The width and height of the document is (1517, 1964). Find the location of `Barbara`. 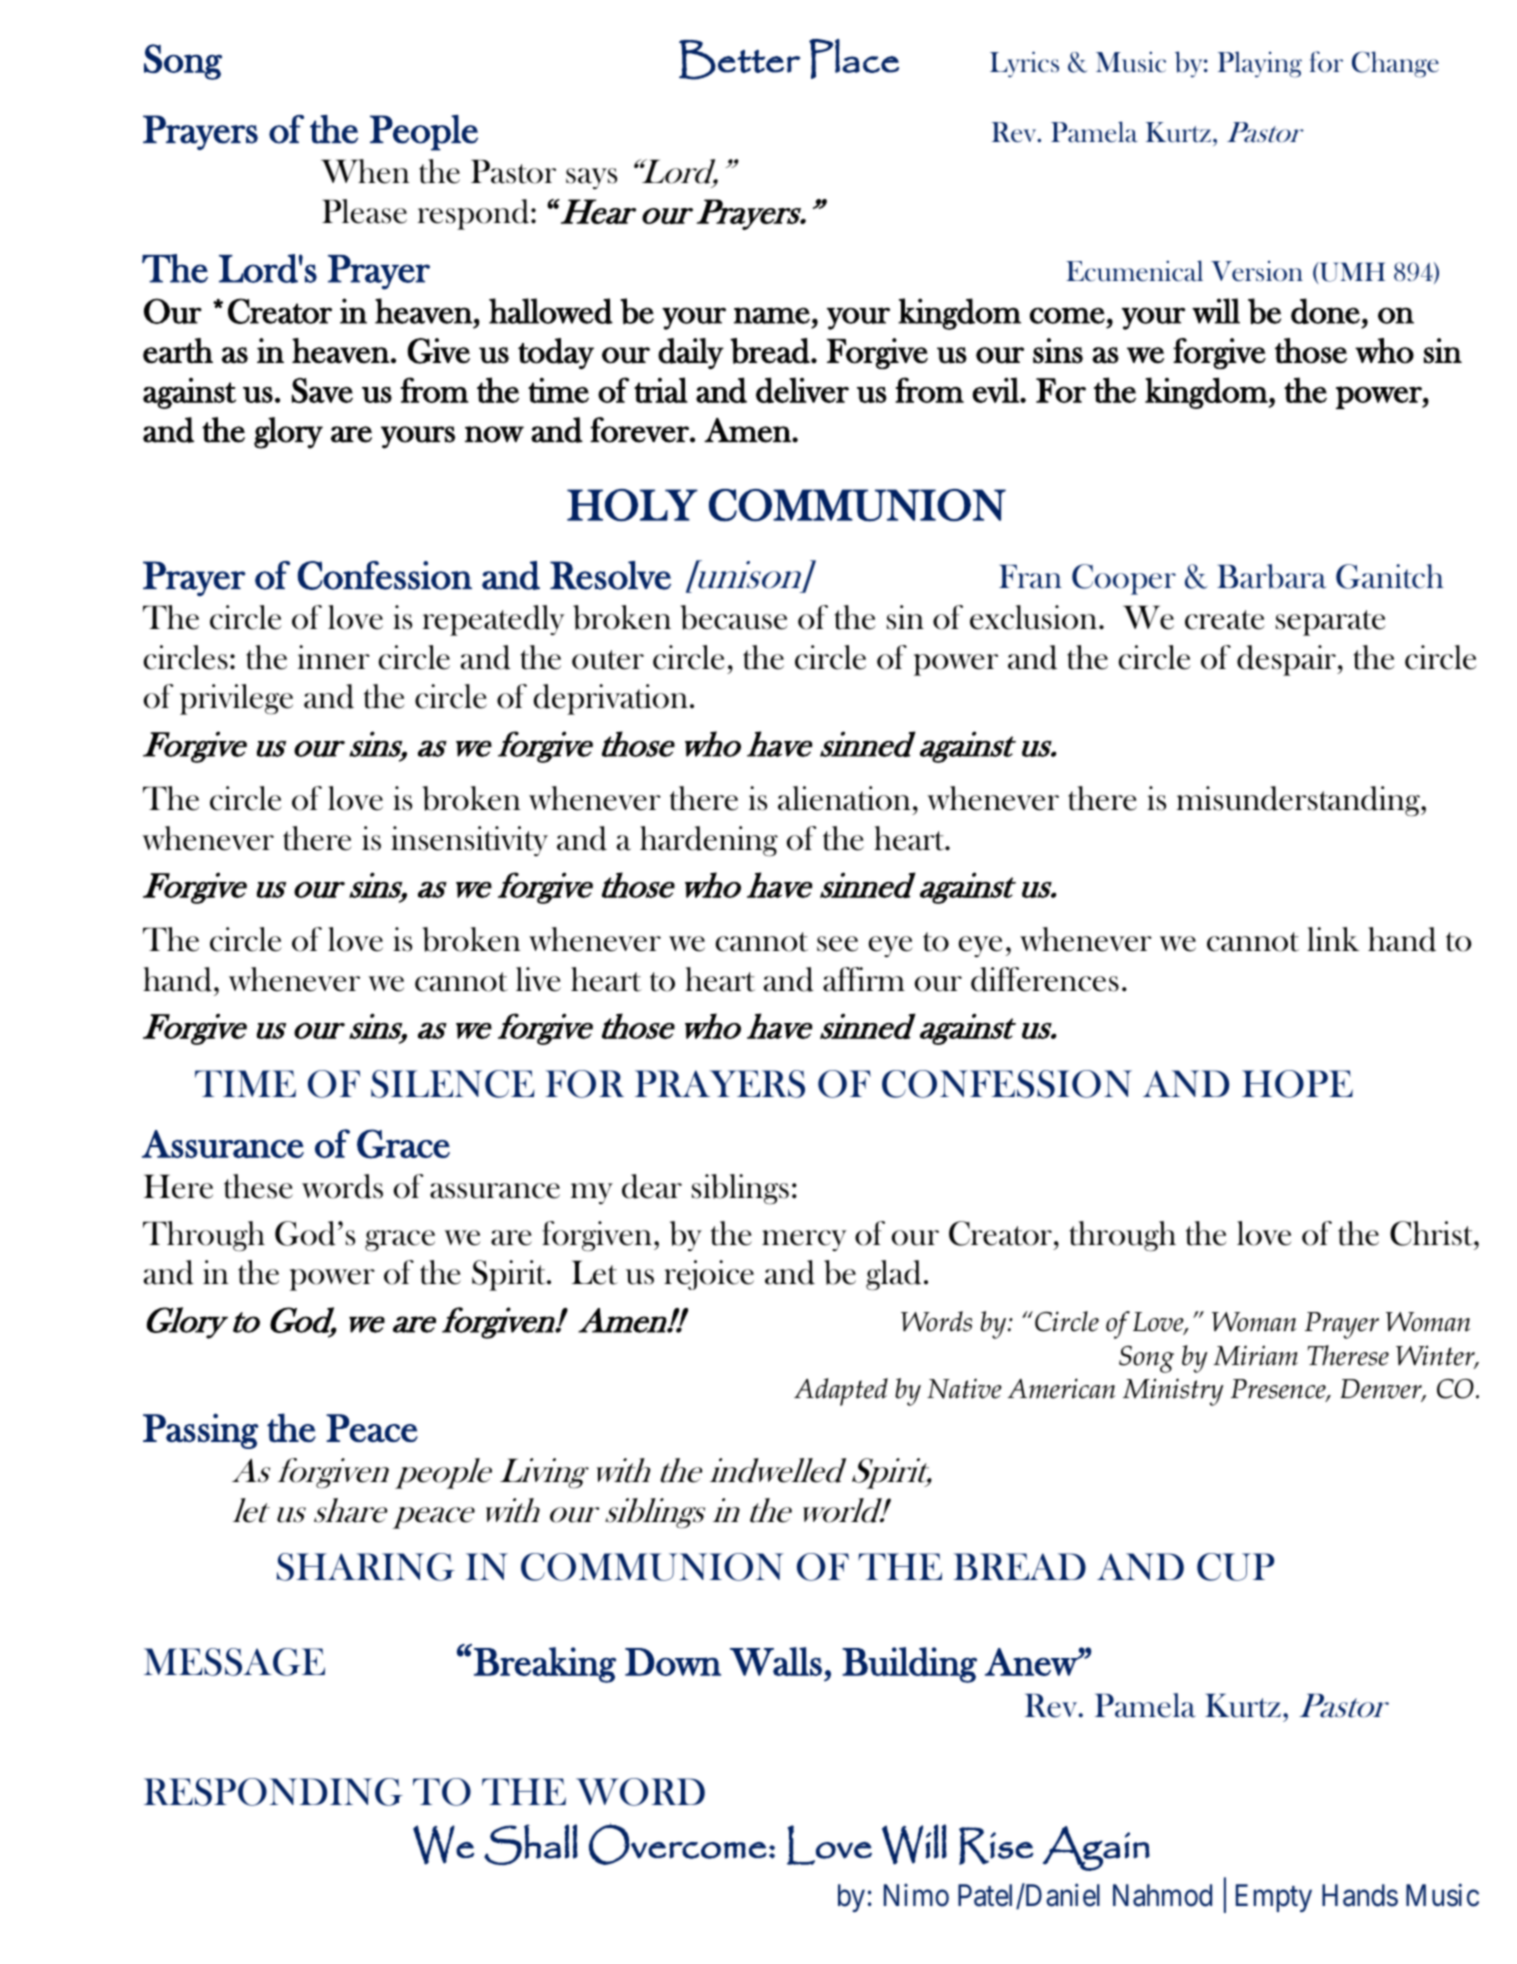

Barbara is located at coordinates (1271, 576).
